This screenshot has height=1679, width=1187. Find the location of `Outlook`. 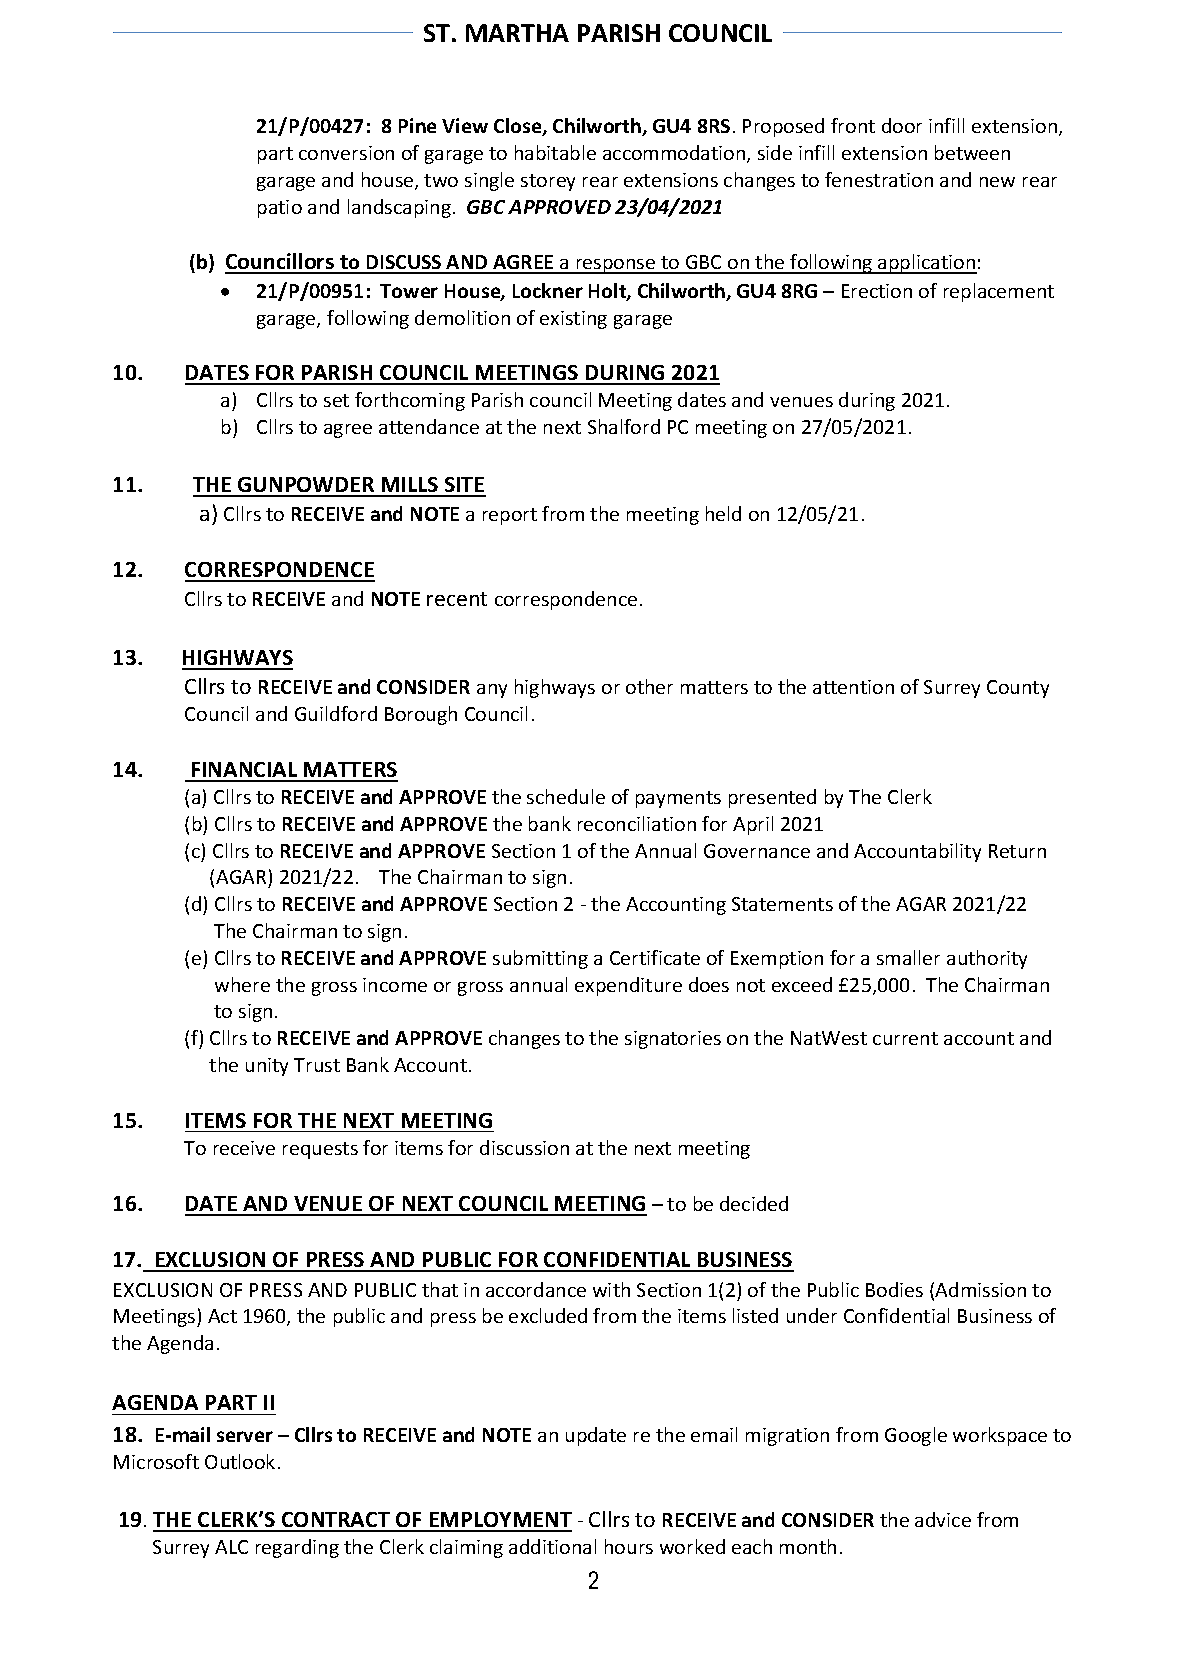

Outlook is located at coordinates (240, 1461).
